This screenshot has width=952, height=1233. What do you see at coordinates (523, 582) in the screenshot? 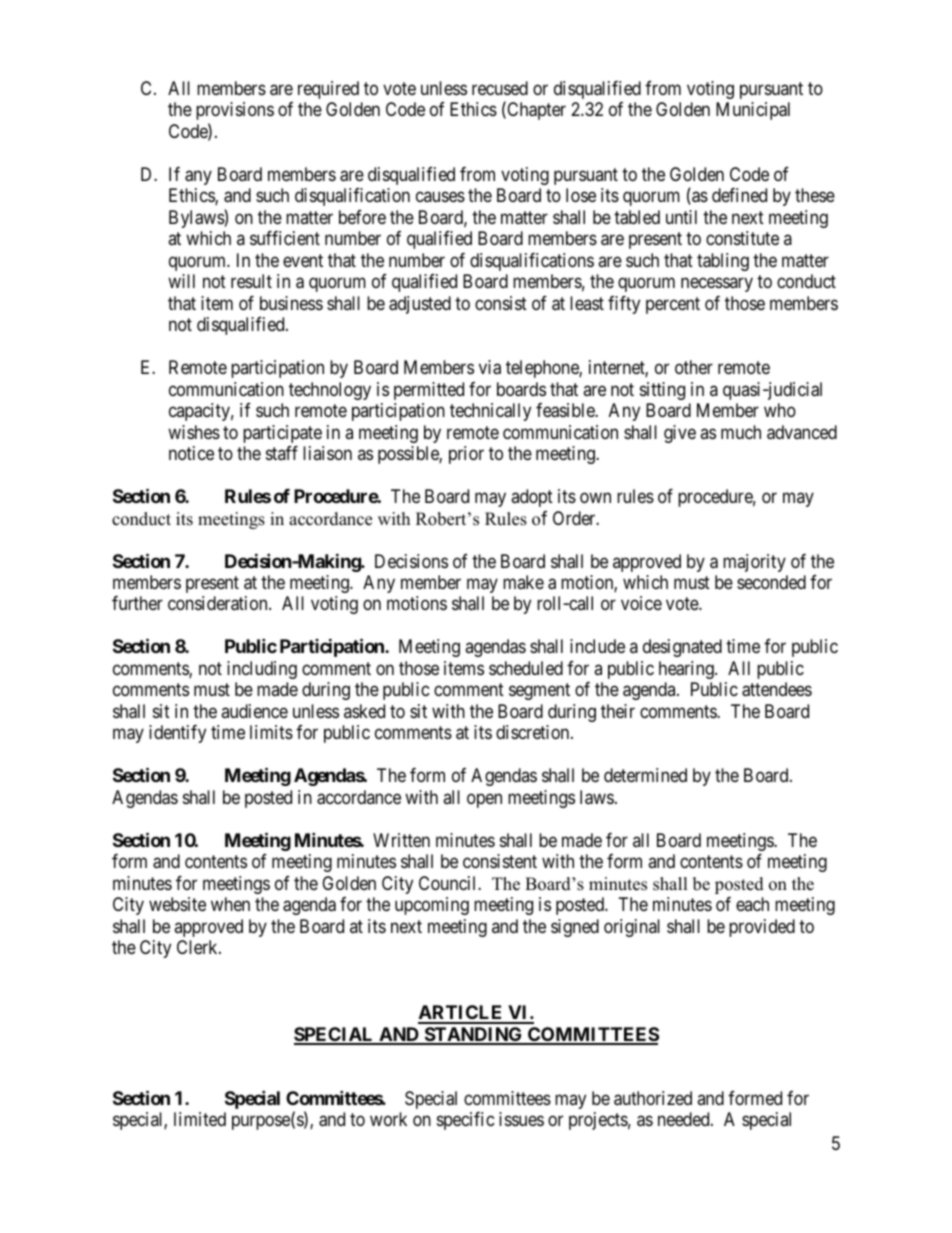
I see `make` at bounding box center [523, 582].
